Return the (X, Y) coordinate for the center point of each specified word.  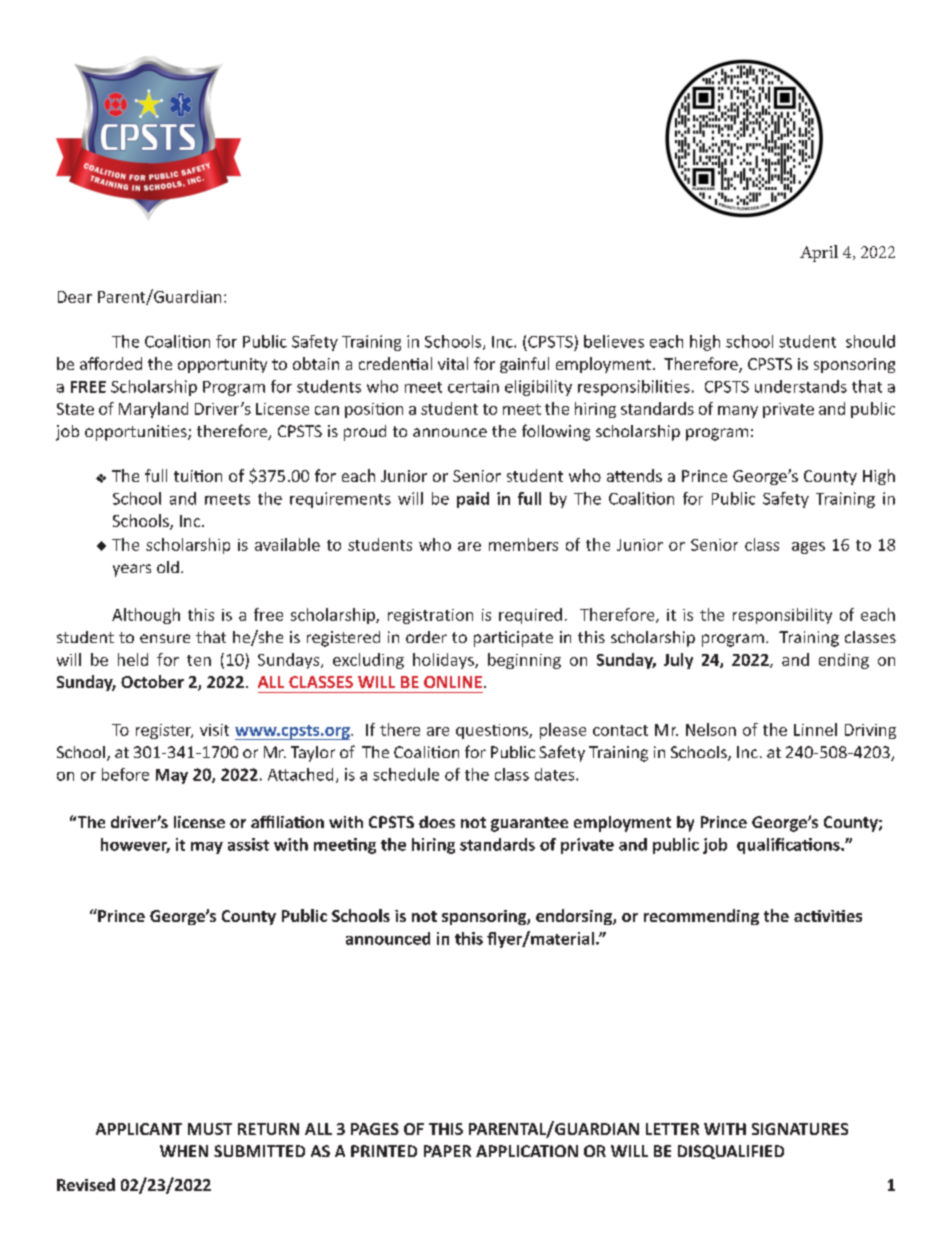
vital (453, 363)
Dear (75, 297)
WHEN (184, 1151)
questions (493, 731)
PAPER (447, 1151)
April (819, 253)
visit (214, 730)
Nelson (711, 729)
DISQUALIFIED (731, 1152)
